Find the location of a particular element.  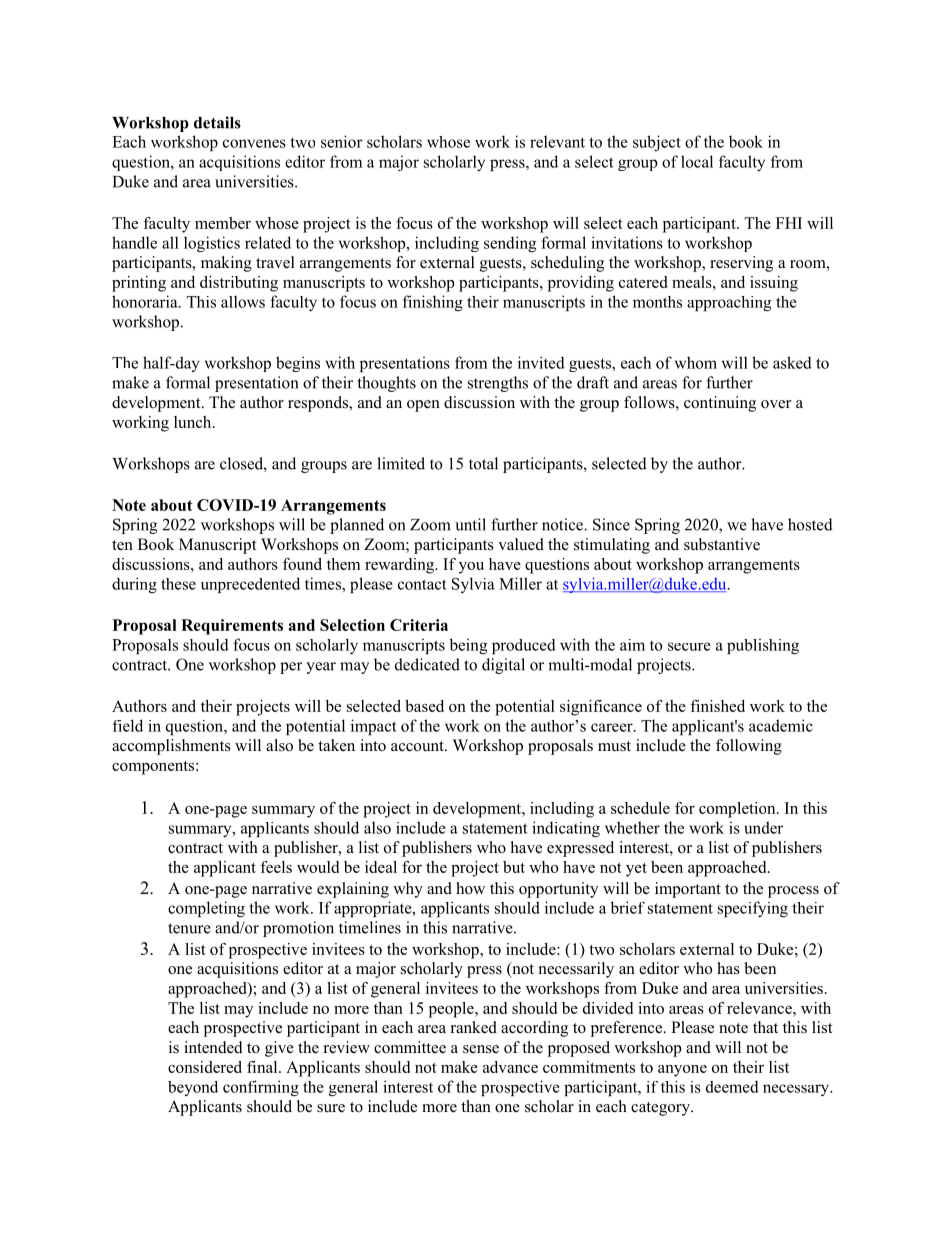

continuing is located at coordinates (720, 404).
